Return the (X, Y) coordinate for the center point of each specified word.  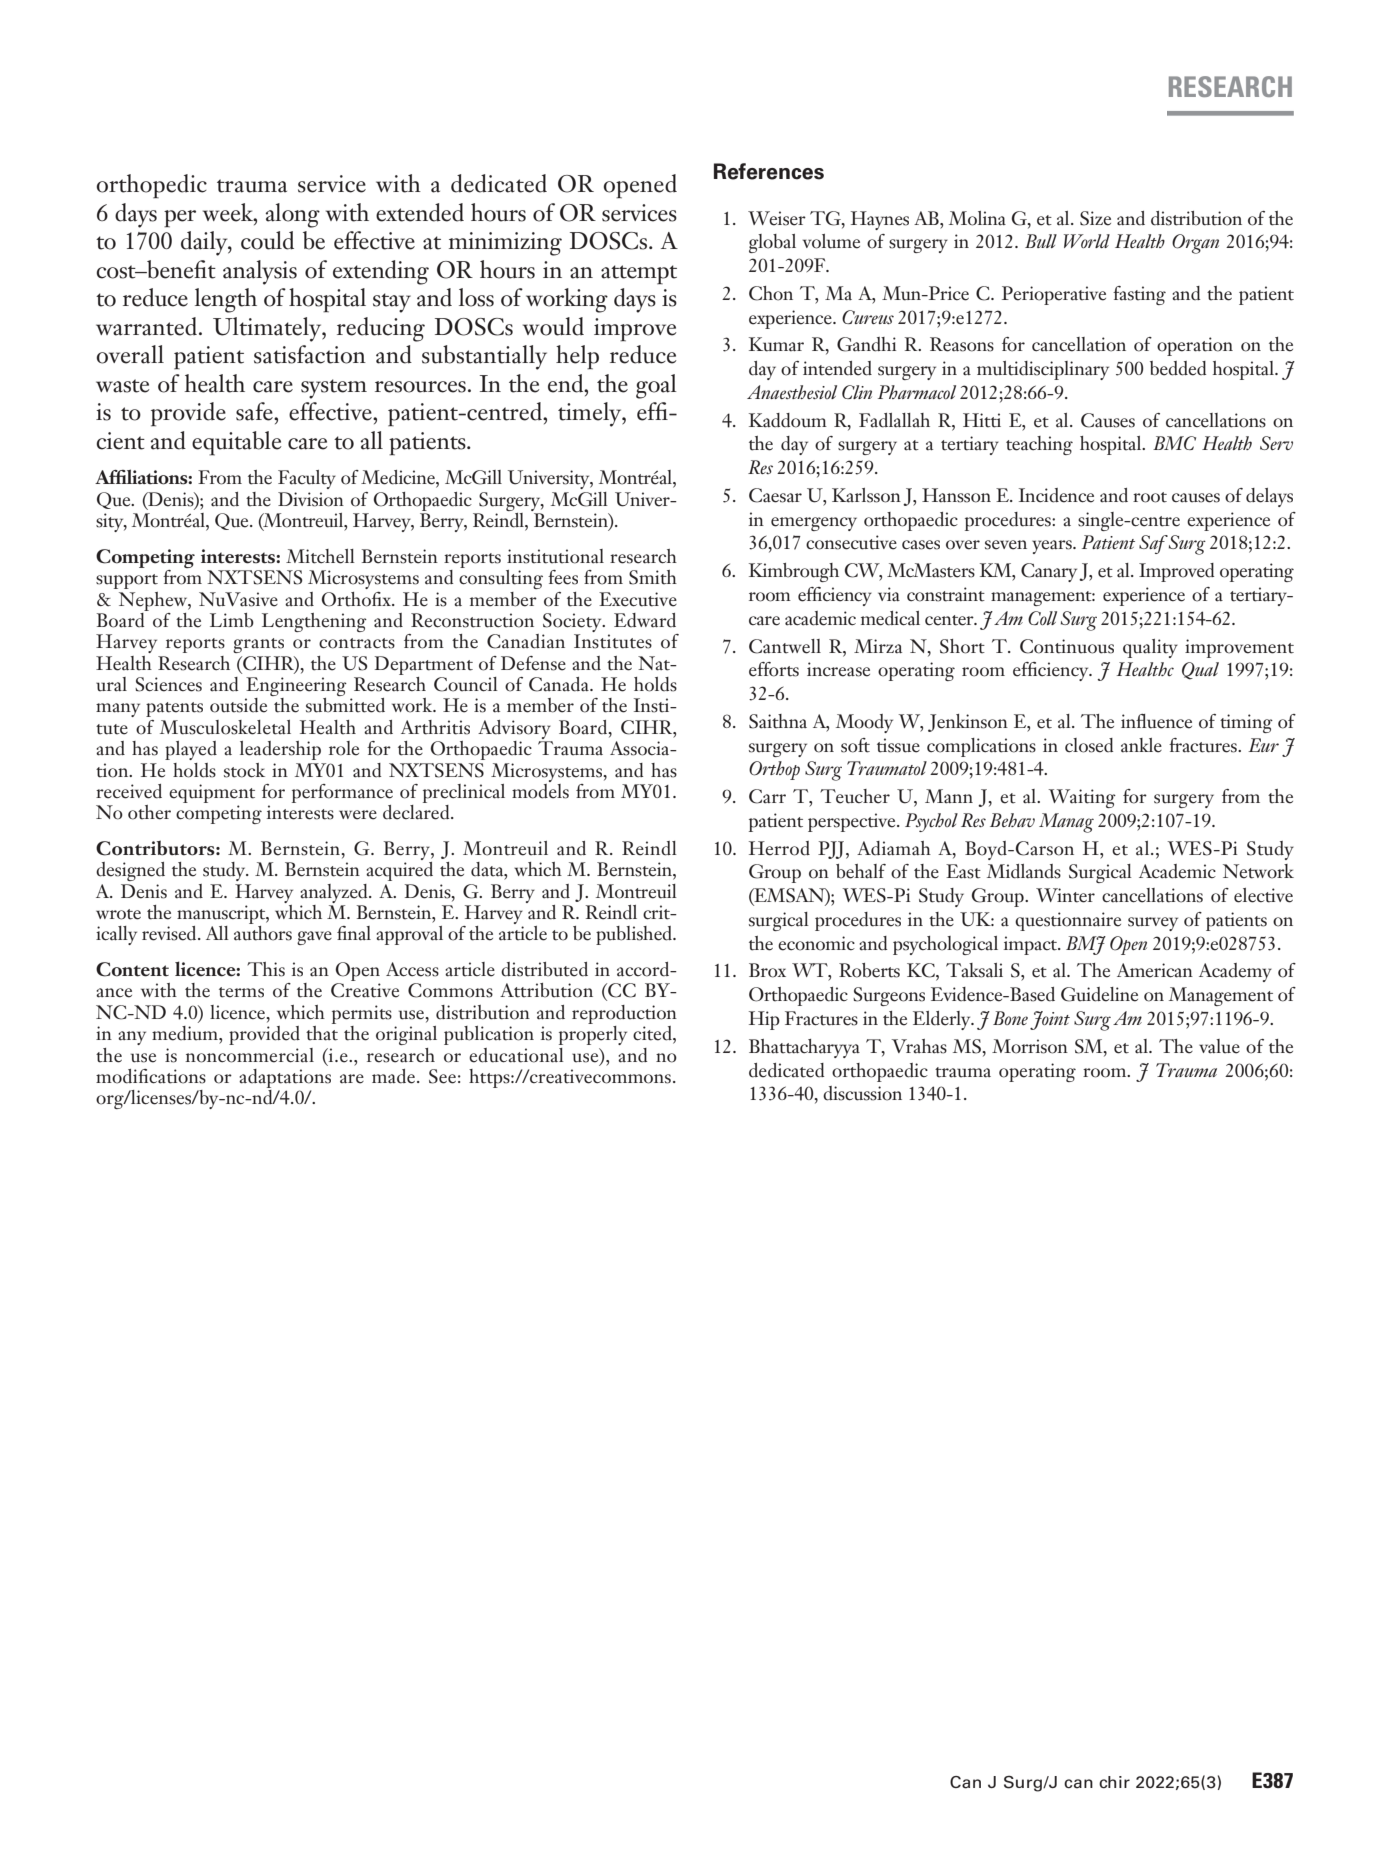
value (1219, 1046)
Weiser (777, 218)
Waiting (1082, 798)
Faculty (307, 479)
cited (653, 1034)
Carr (767, 796)
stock (244, 770)
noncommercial (249, 1055)
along (293, 215)
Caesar (775, 495)
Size (1095, 218)
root (1150, 497)
